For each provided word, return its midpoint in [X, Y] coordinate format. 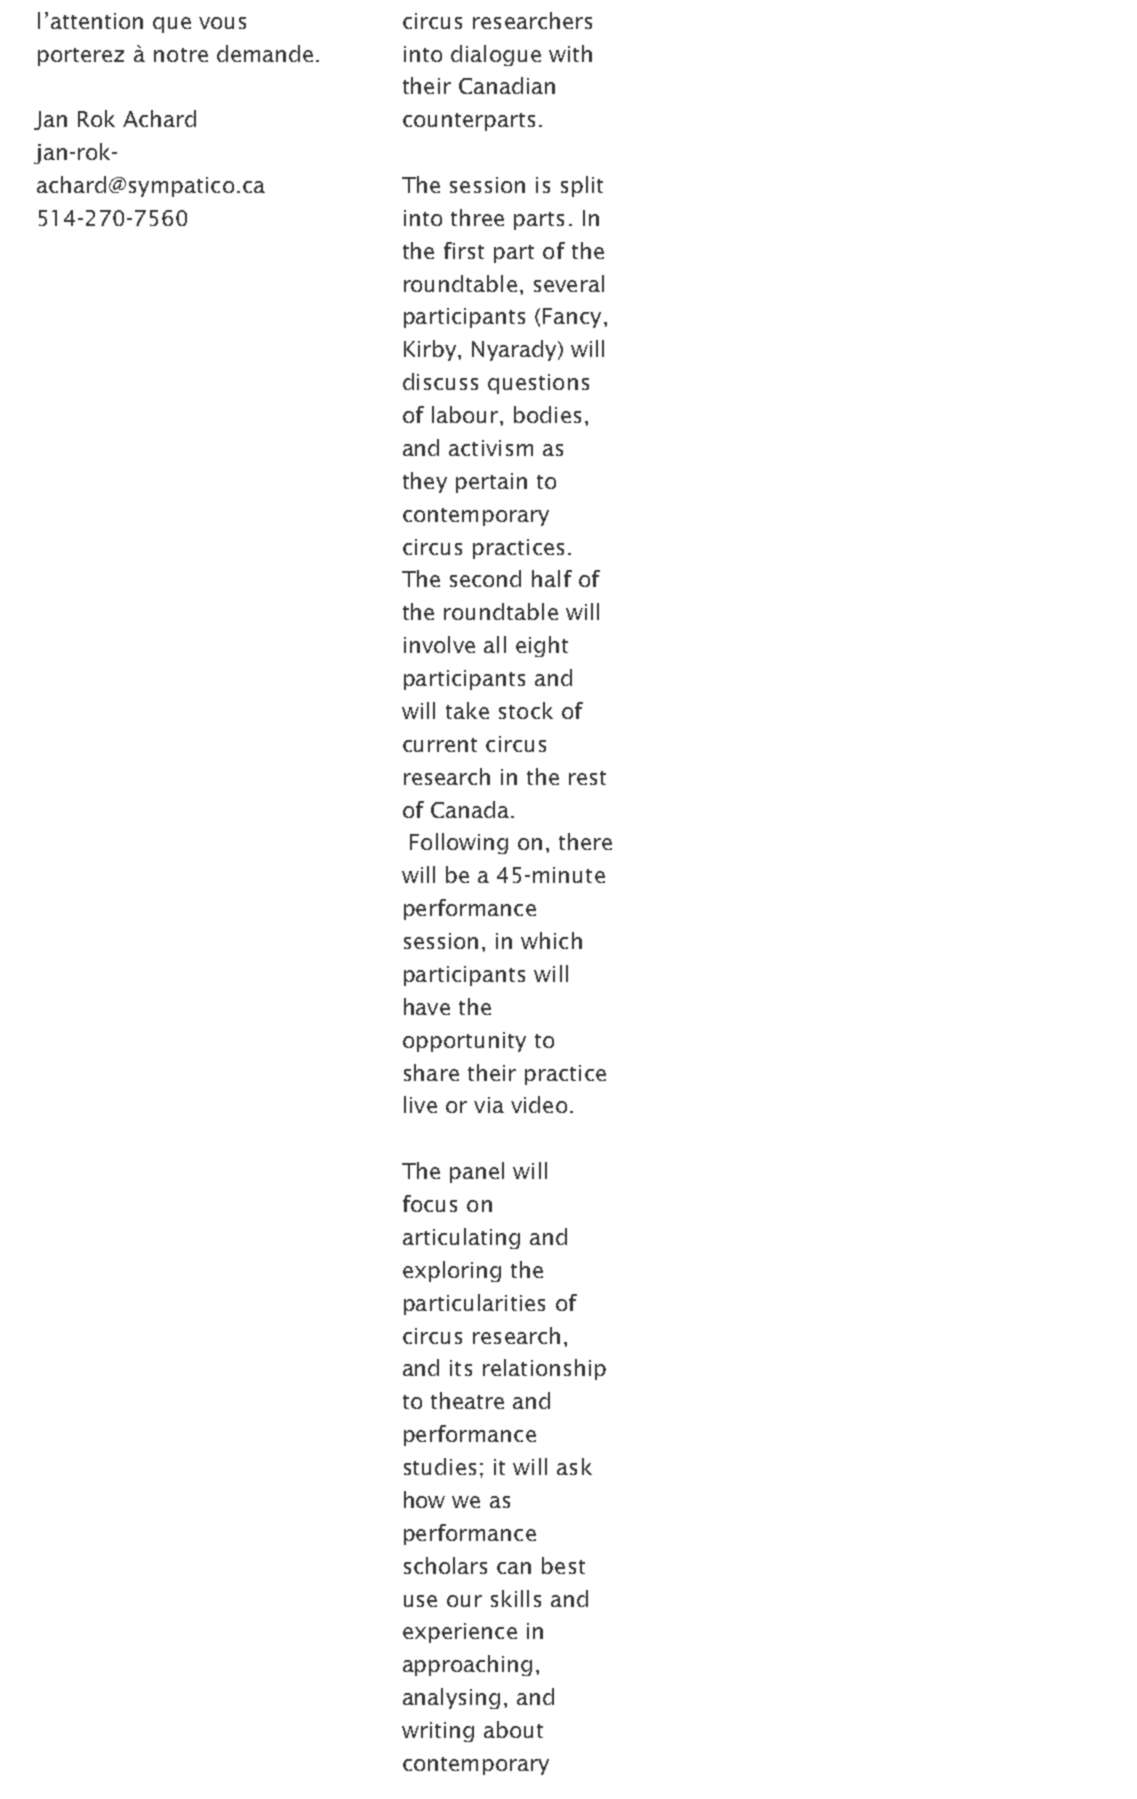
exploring [452, 1271]
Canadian [507, 85]
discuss [440, 381]
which [551, 940]
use [420, 1601]
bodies [547, 414]
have [427, 1006]
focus [430, 1203]
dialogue [496, 55]
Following [459, 843]
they [425, 482]
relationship [544, 1369]
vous [222, 23]
